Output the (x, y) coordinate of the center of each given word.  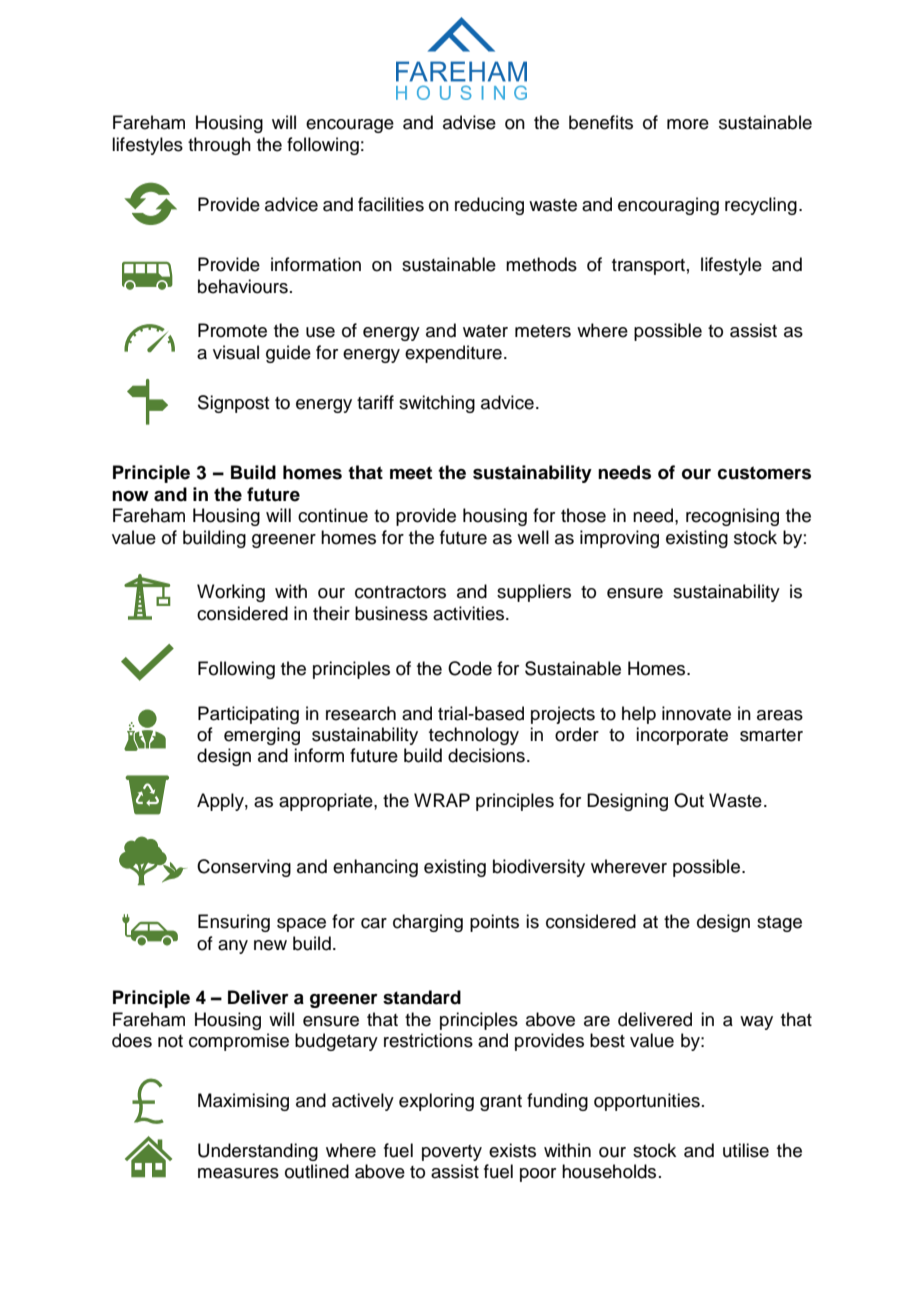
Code (470, 668)
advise (469, 122)
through (219, 146)
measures (238, 1173)
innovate (696, 713)
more (688, 124)
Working (231, 593)
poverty (452, 1153)
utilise (746, 1150)
